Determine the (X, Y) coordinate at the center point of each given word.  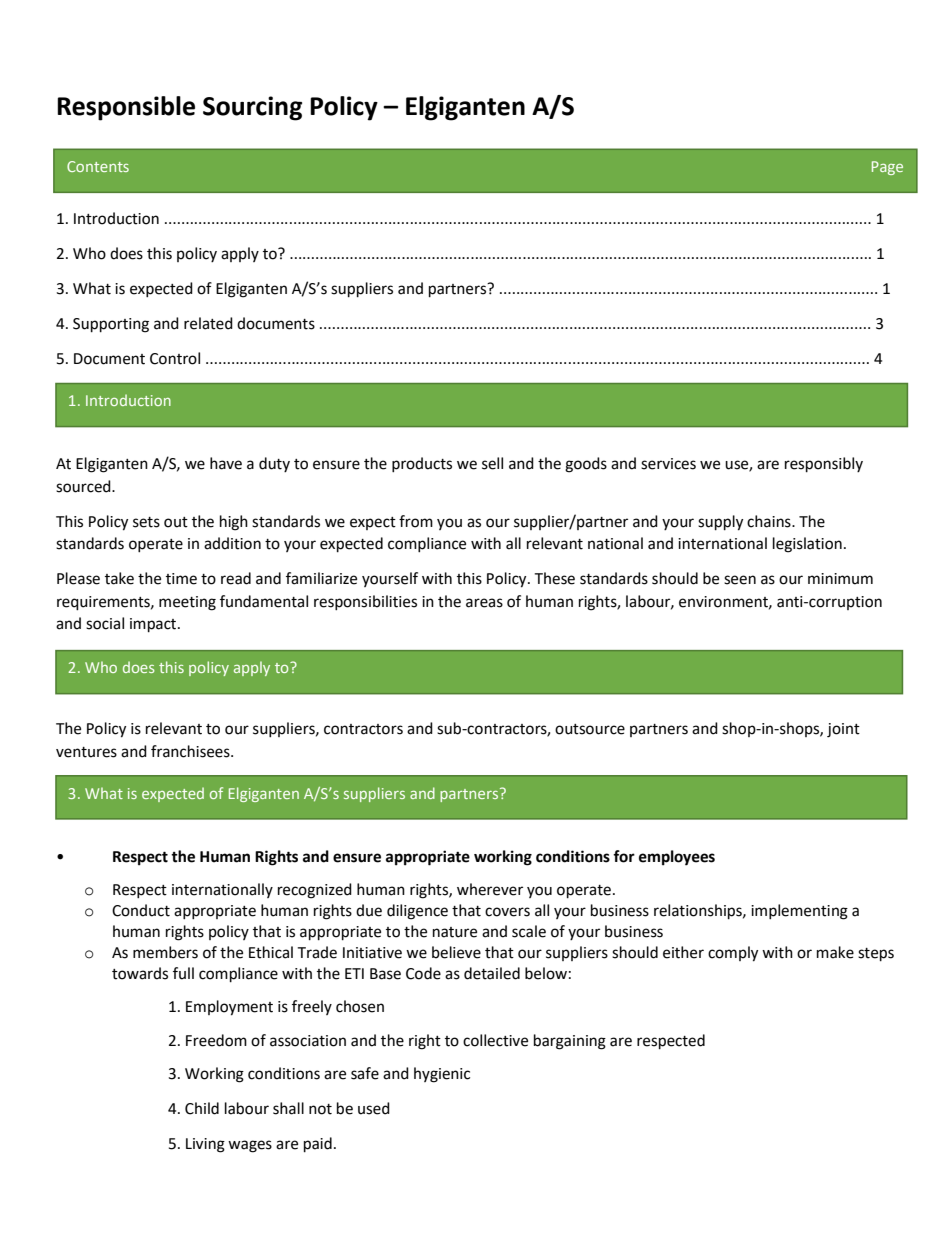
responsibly (824, 465)
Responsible (126, 108)
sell (492, 463)
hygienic (442, 1075)
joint (843, 730)
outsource (590, 729)
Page (887, 168)
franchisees (191, 751)
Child (202, 1108)
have (226, 463)
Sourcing (252, 108)
